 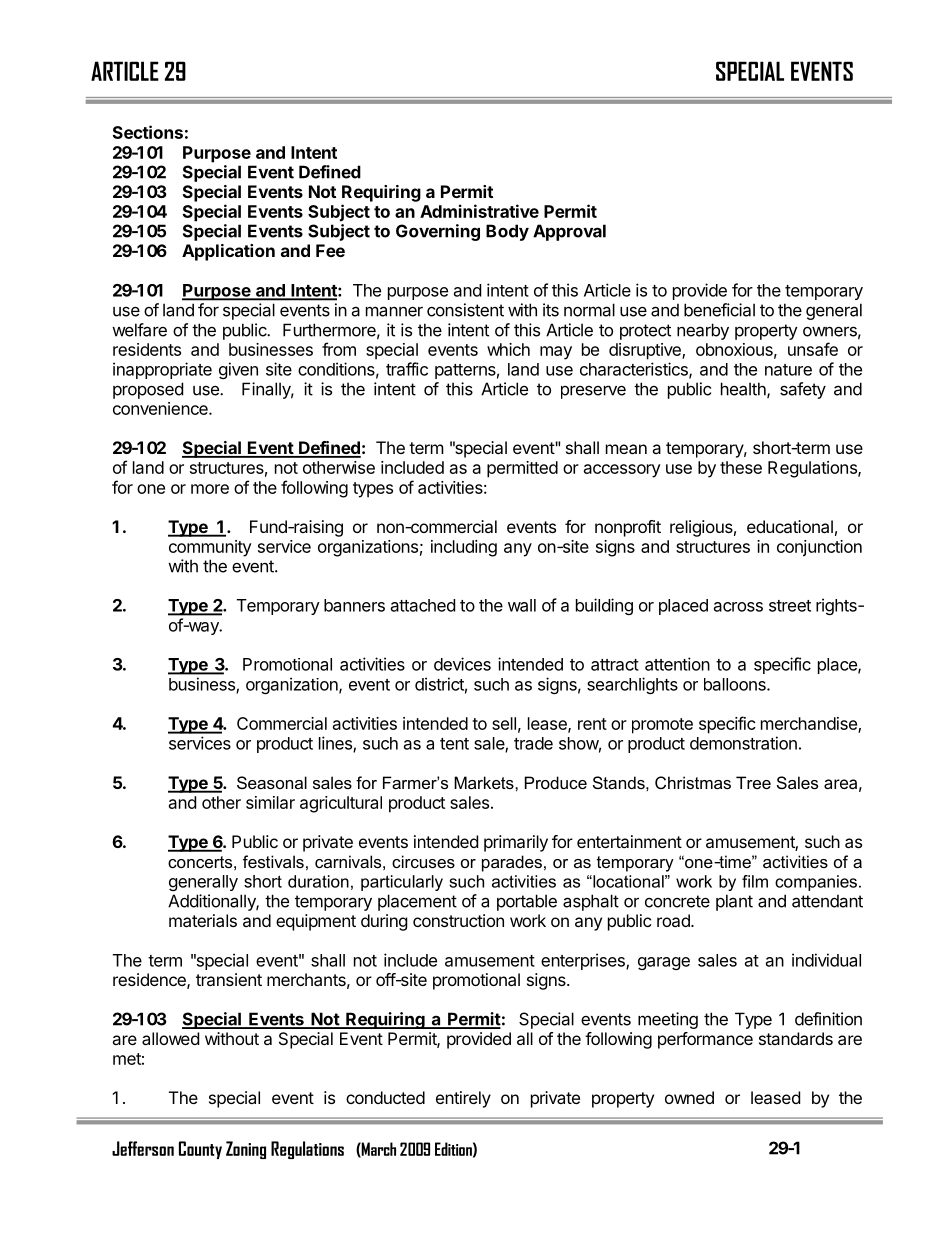 I want to click on community, so click(x=210, y=548).
